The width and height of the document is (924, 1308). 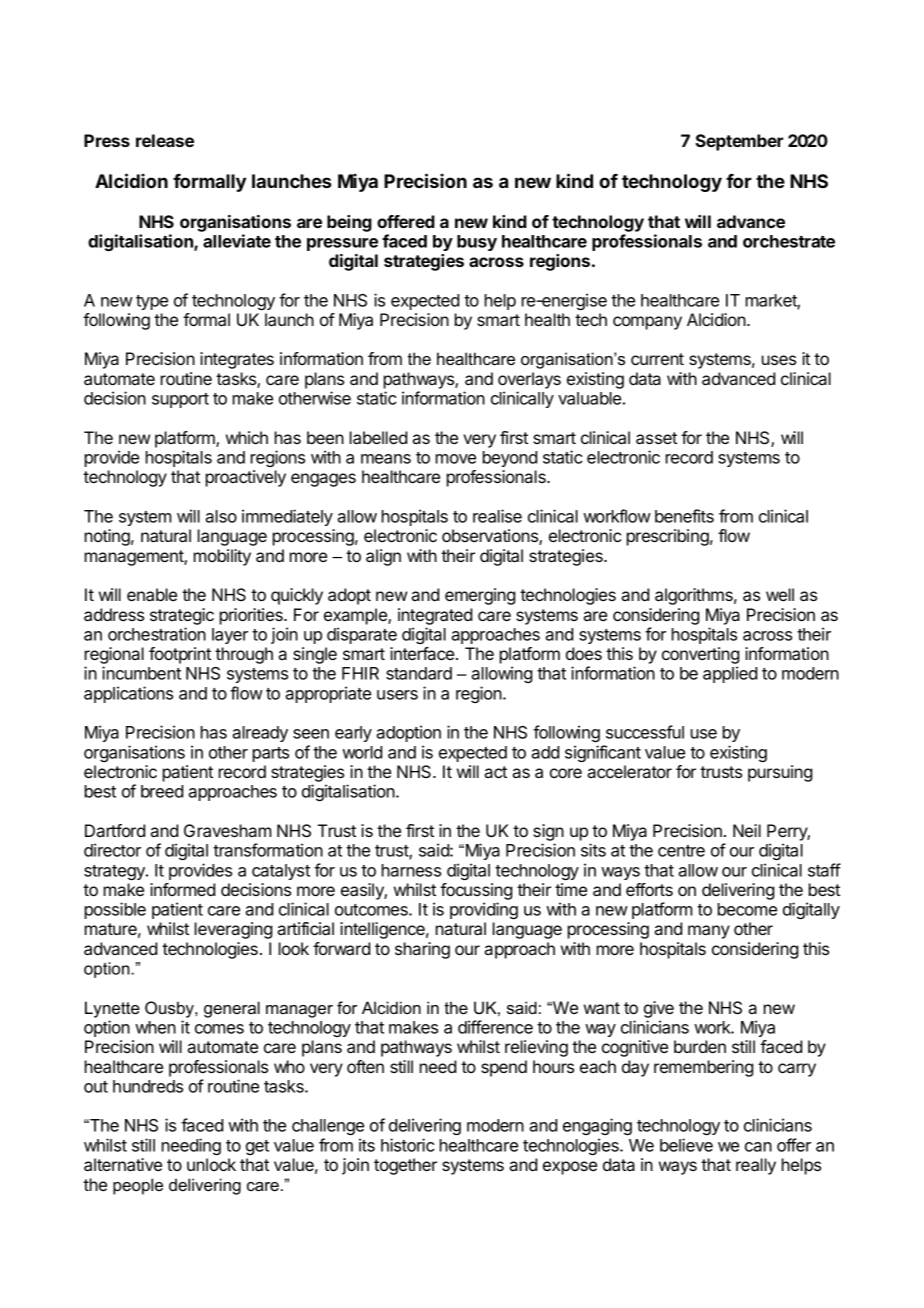 I want to click on busy, so click(x=477, y=243).
